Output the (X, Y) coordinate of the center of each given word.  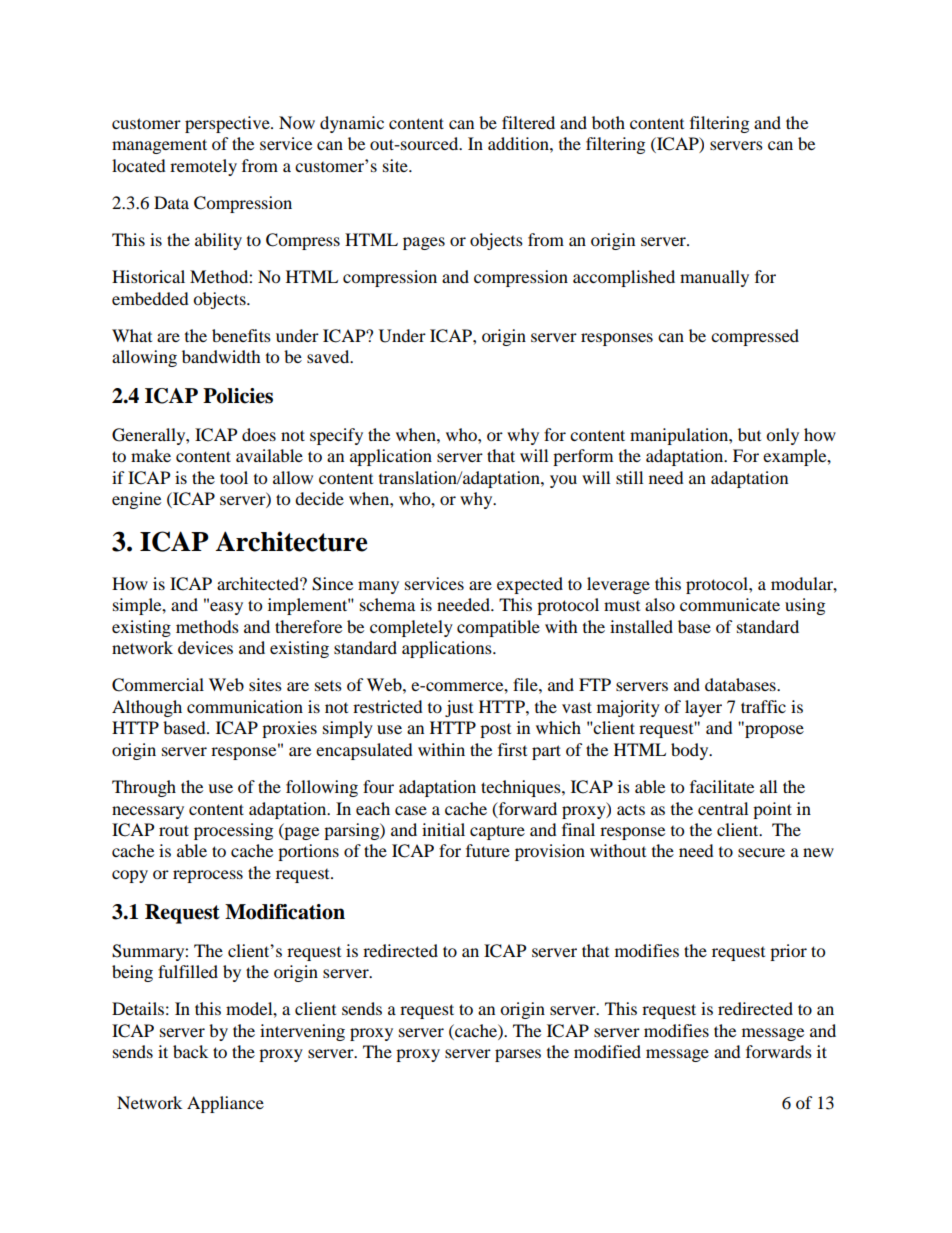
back (190, 1051)
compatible (498, 628)
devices (205, 647)
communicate (730, 604)
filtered (528, 122)
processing (233, 831)
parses (518, 1055)
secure (761, 852)
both (608, 122)
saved (329, 356)
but (749, 434)
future (488, 850)
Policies (238, 396)
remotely (203, 167)
